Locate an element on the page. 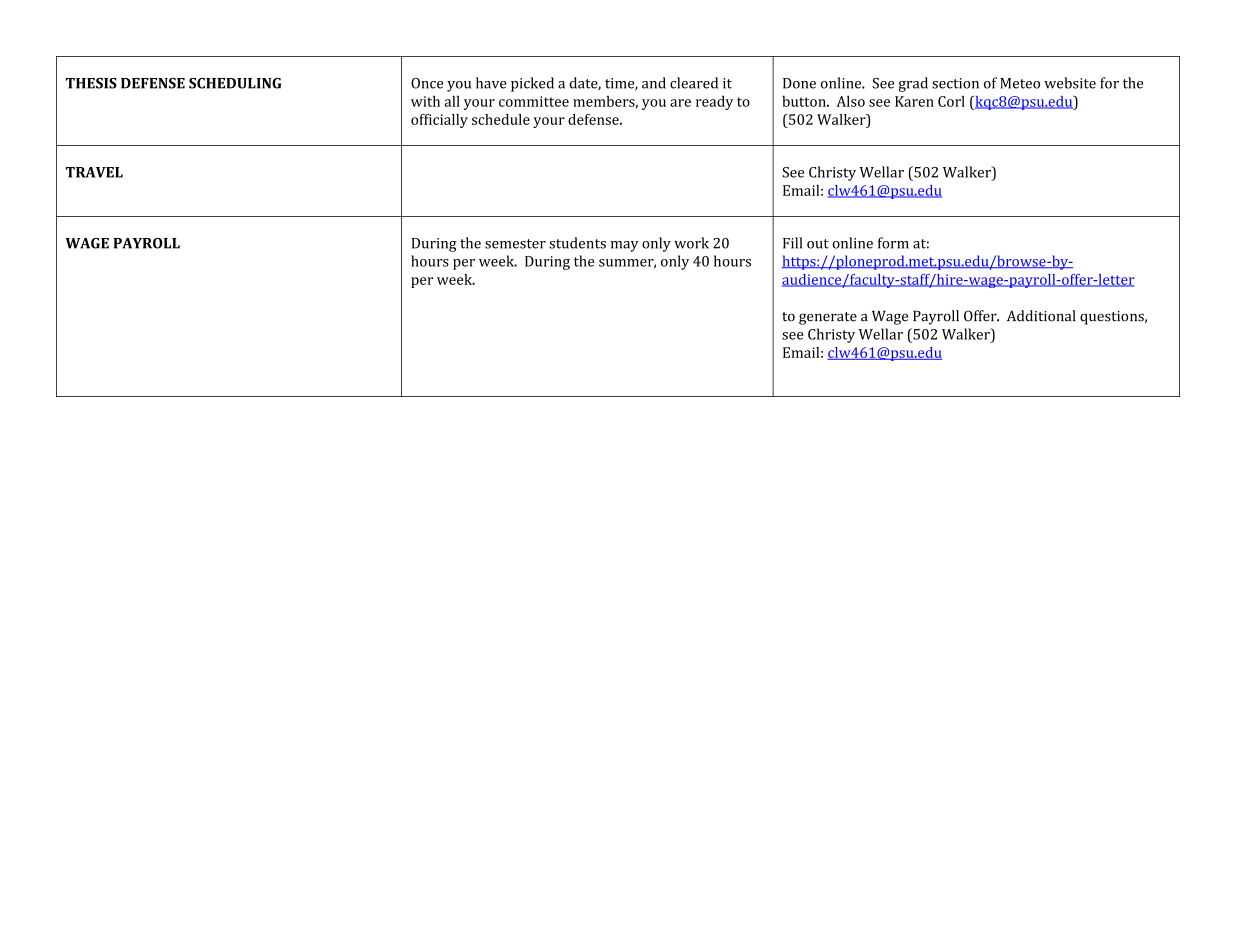  generate is located at coordinates (828, 318).
